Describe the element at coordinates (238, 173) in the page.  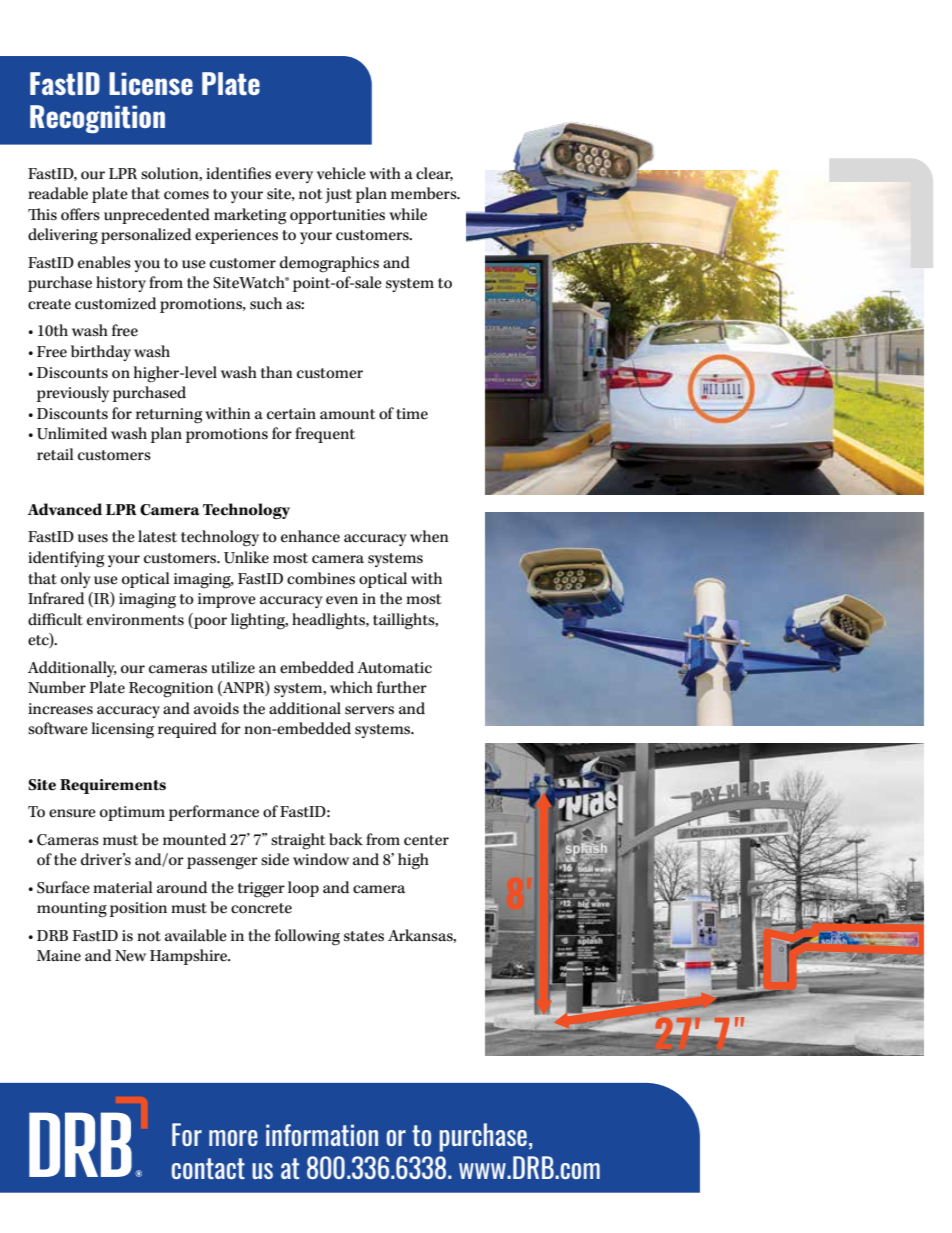
I see `identifies` at that location.
